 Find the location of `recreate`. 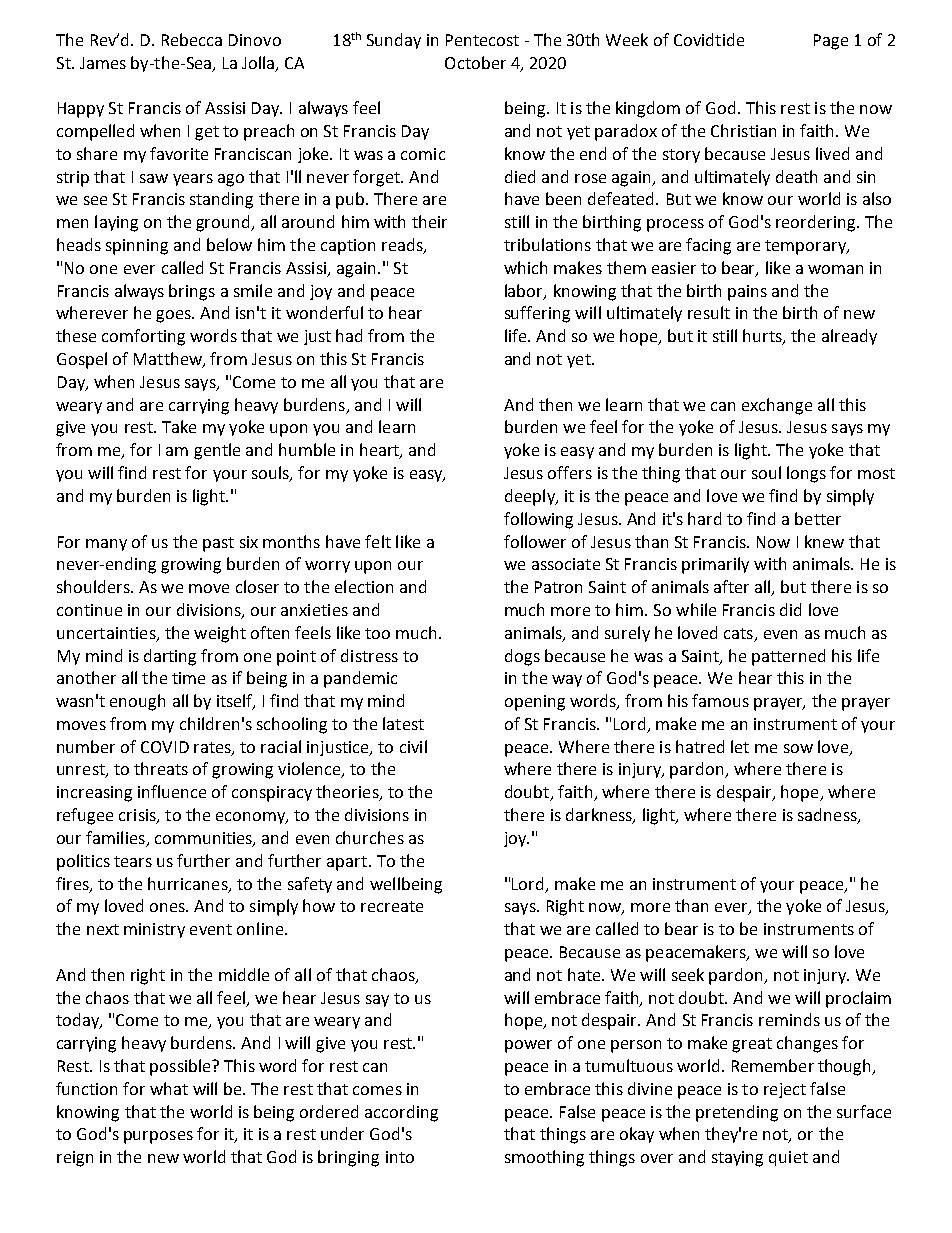

recreate is located at coordinates (392, 906).
